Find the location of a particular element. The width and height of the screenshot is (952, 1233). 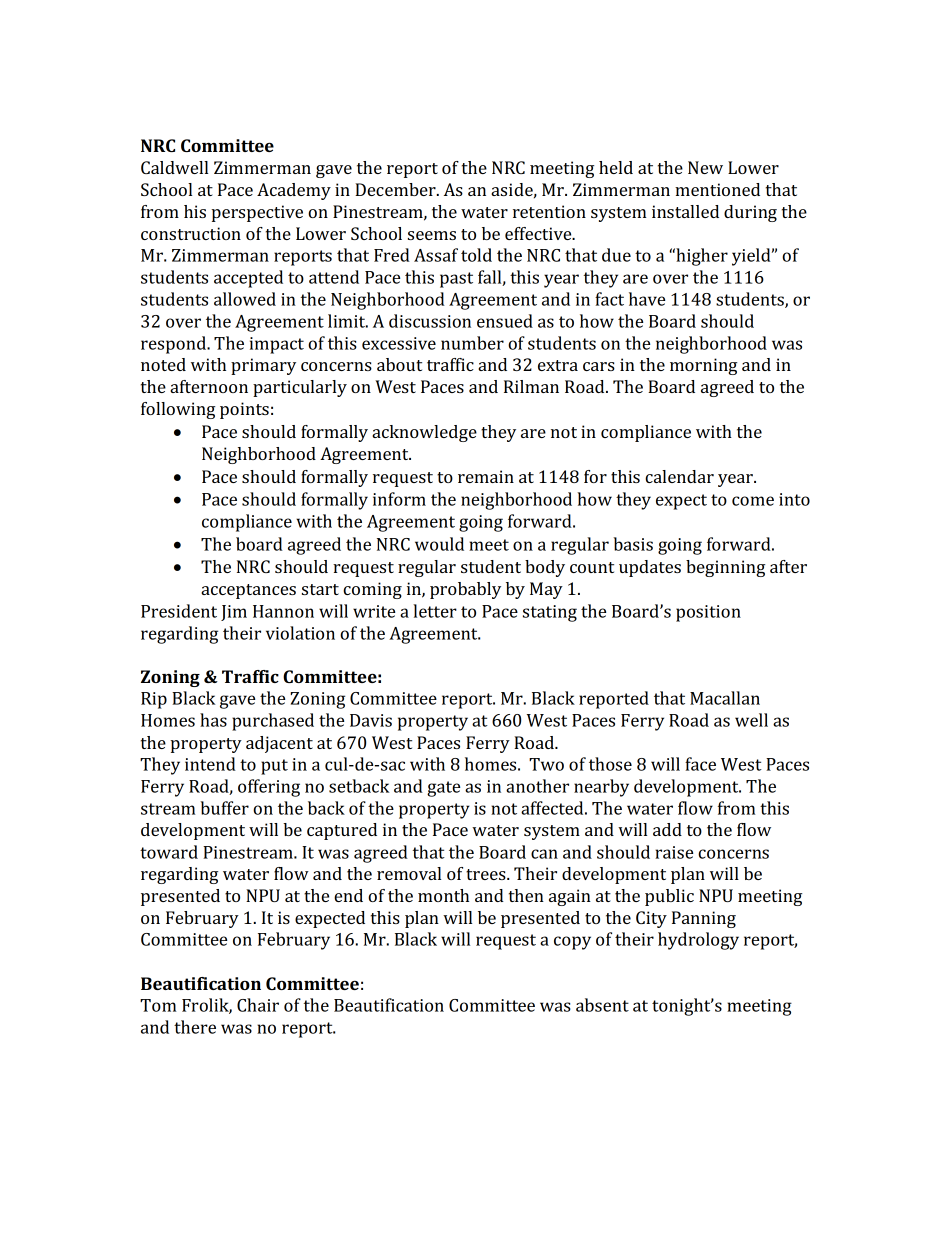

hydrology is located at coordinates (698, 941).
